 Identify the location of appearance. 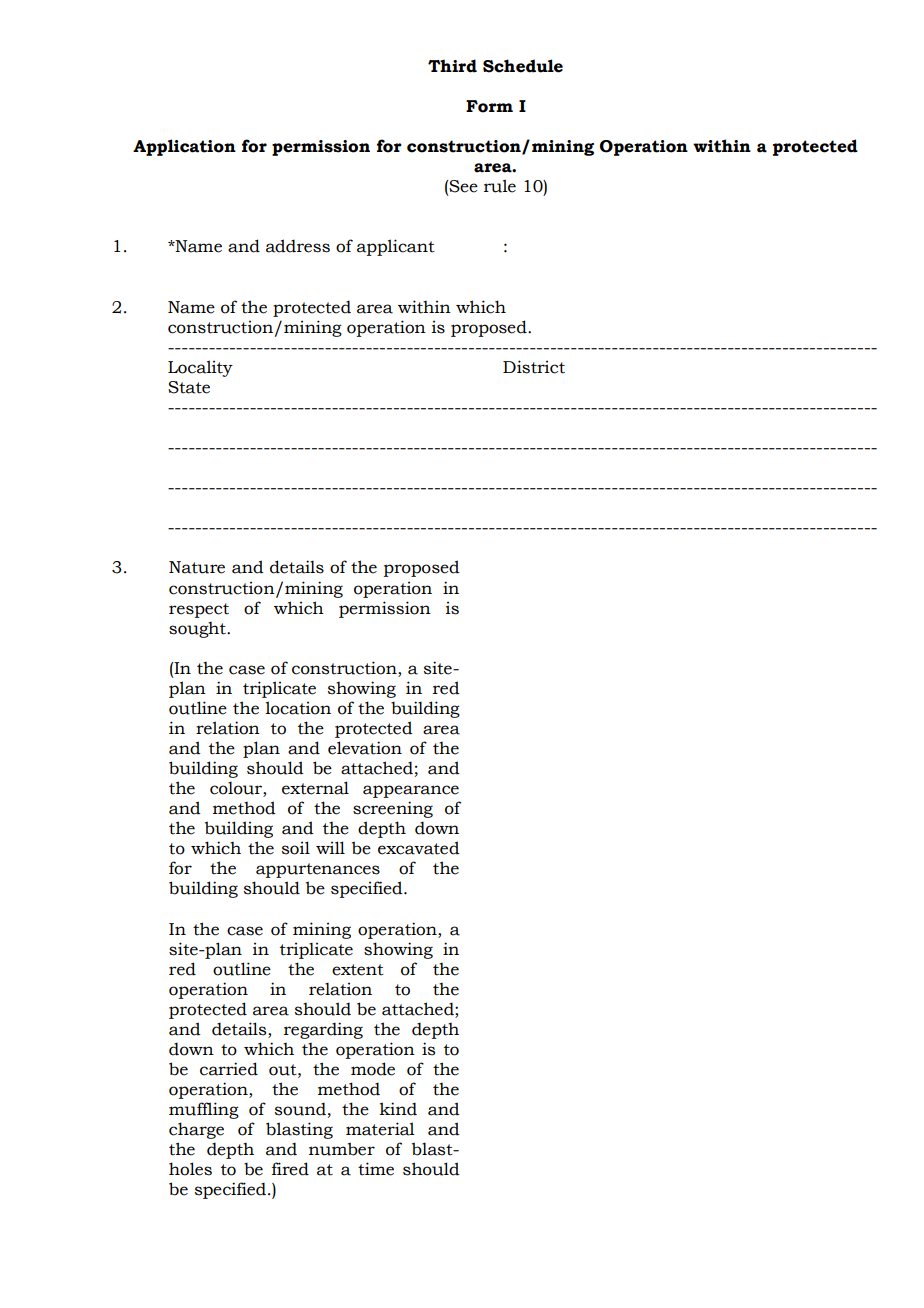
(411, 791).
